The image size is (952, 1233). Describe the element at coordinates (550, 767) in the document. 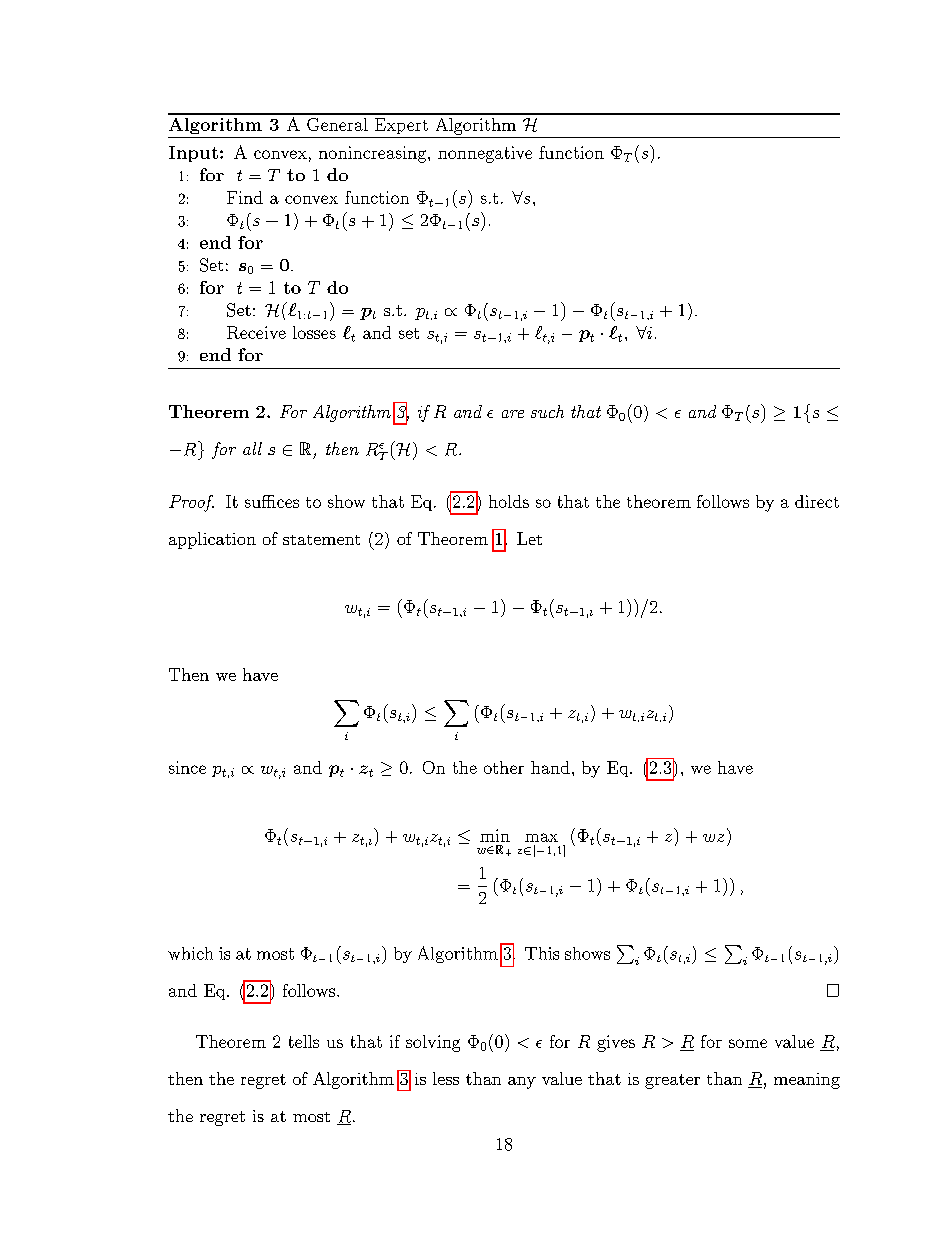

I see `hand` at that location.
